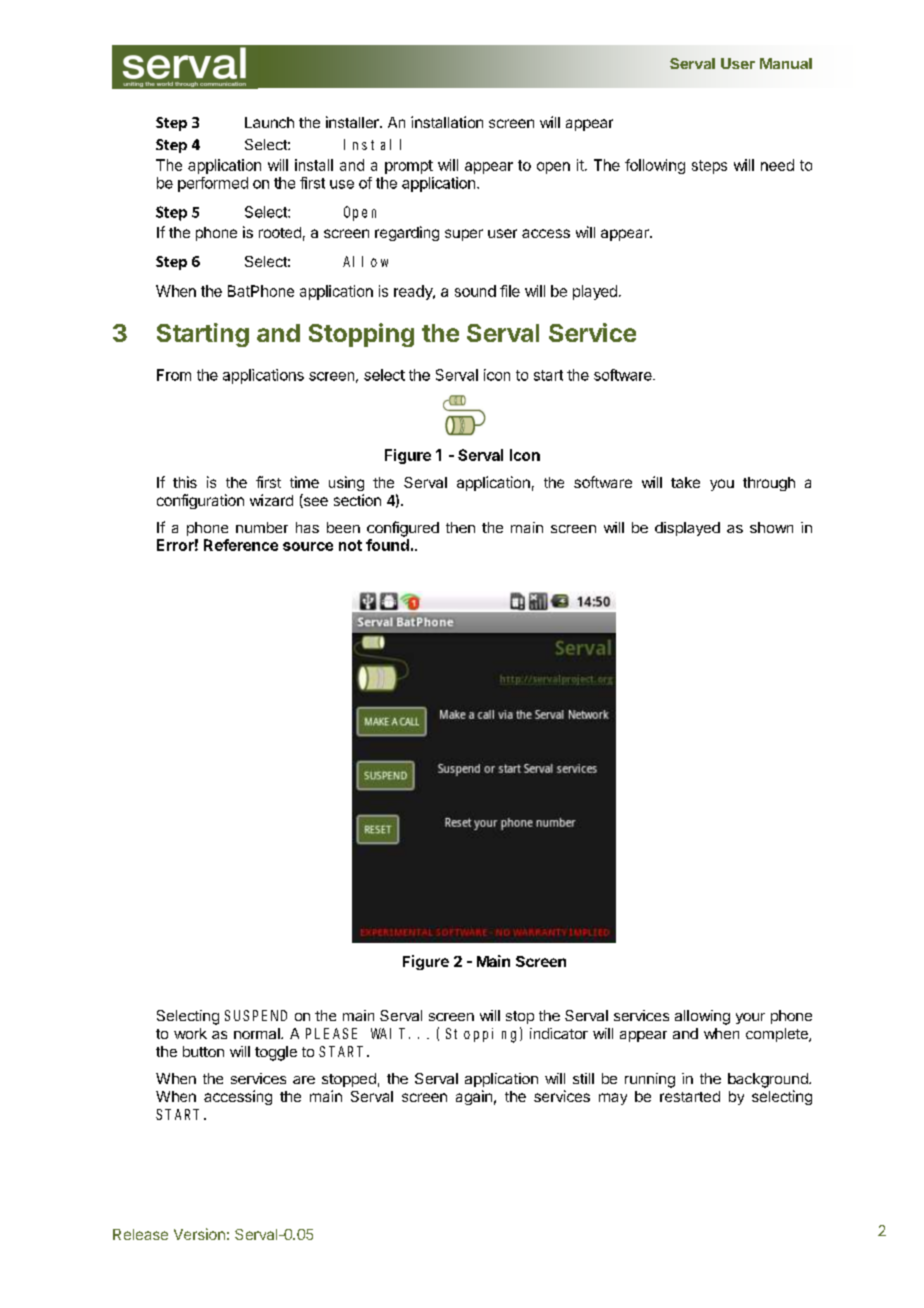  Describe the element at coordinates (409, 167) in the screenshot. I see `prompt` at that location.
